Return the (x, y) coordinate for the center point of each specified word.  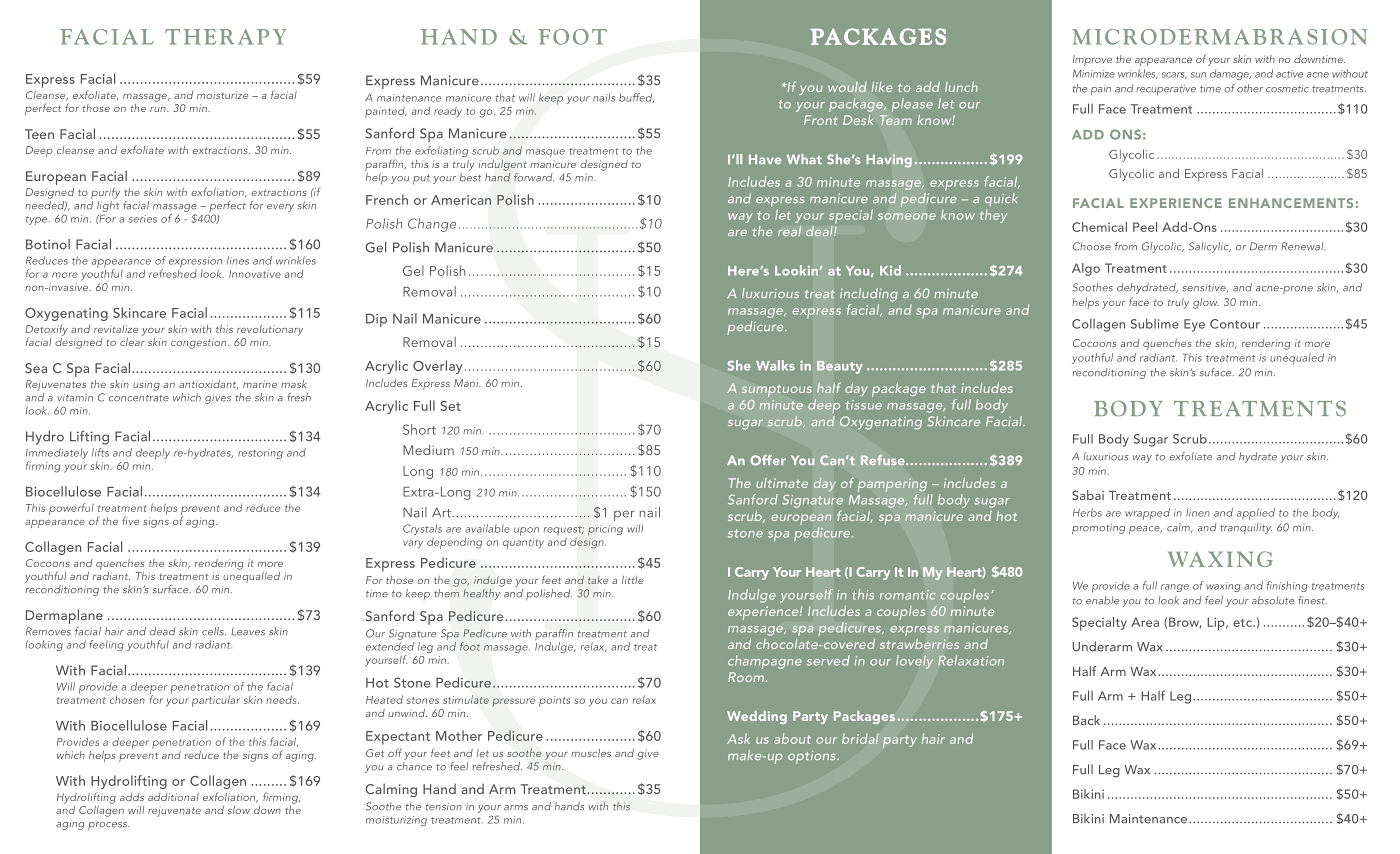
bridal (860, 738)
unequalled (251, 576)
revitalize (116, 329)
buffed (636, 98)
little (633, 580)
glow (1206, 303)
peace (1145, 530)
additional (173, 797)
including (869, 295)
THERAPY (225, 37)
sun (1198, 75)
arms (516, 808)
